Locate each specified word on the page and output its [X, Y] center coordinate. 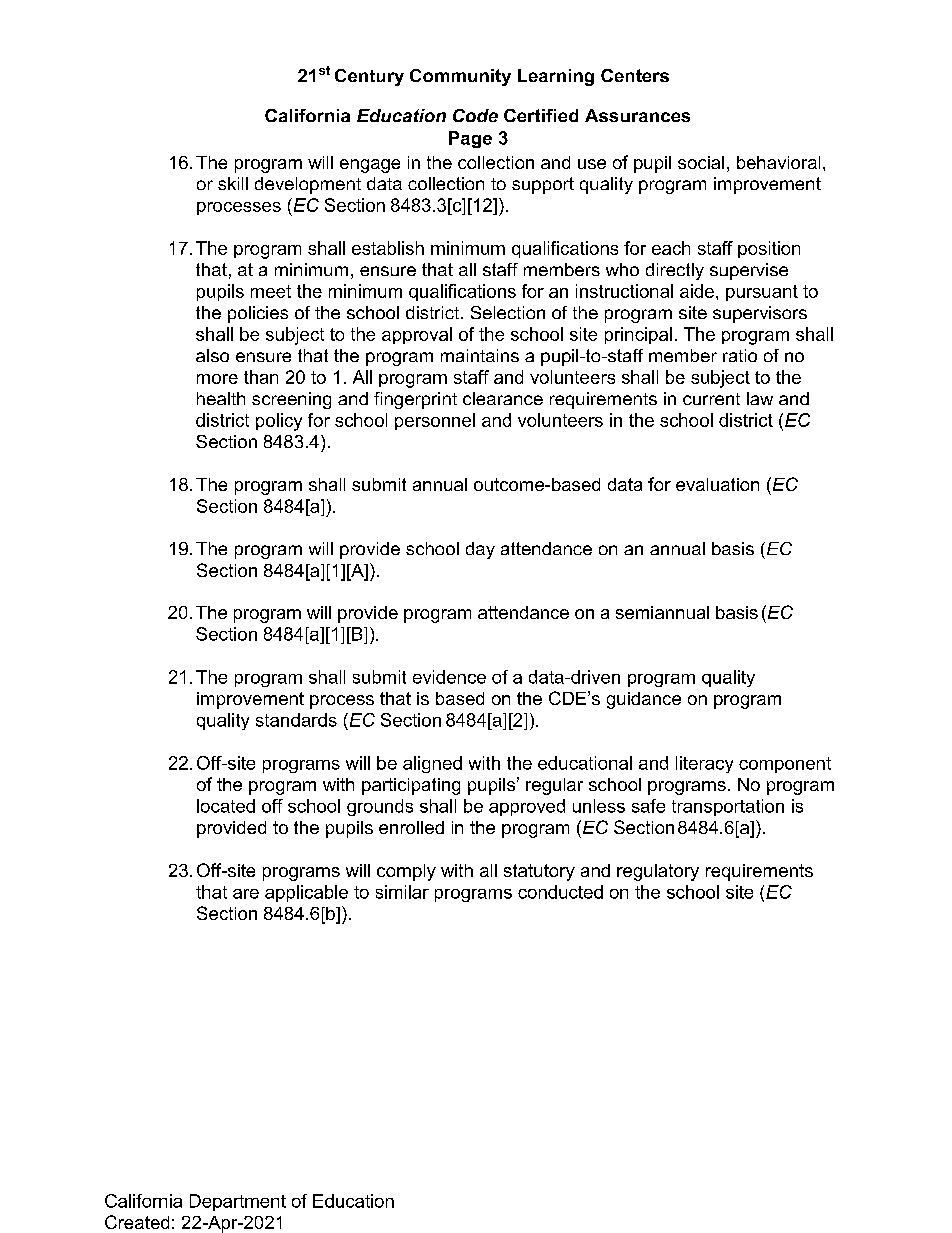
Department [238, 1202]
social [701, 162]
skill [233, 183]
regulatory [658, 872]
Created [137, 1222]
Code [475, 115]
